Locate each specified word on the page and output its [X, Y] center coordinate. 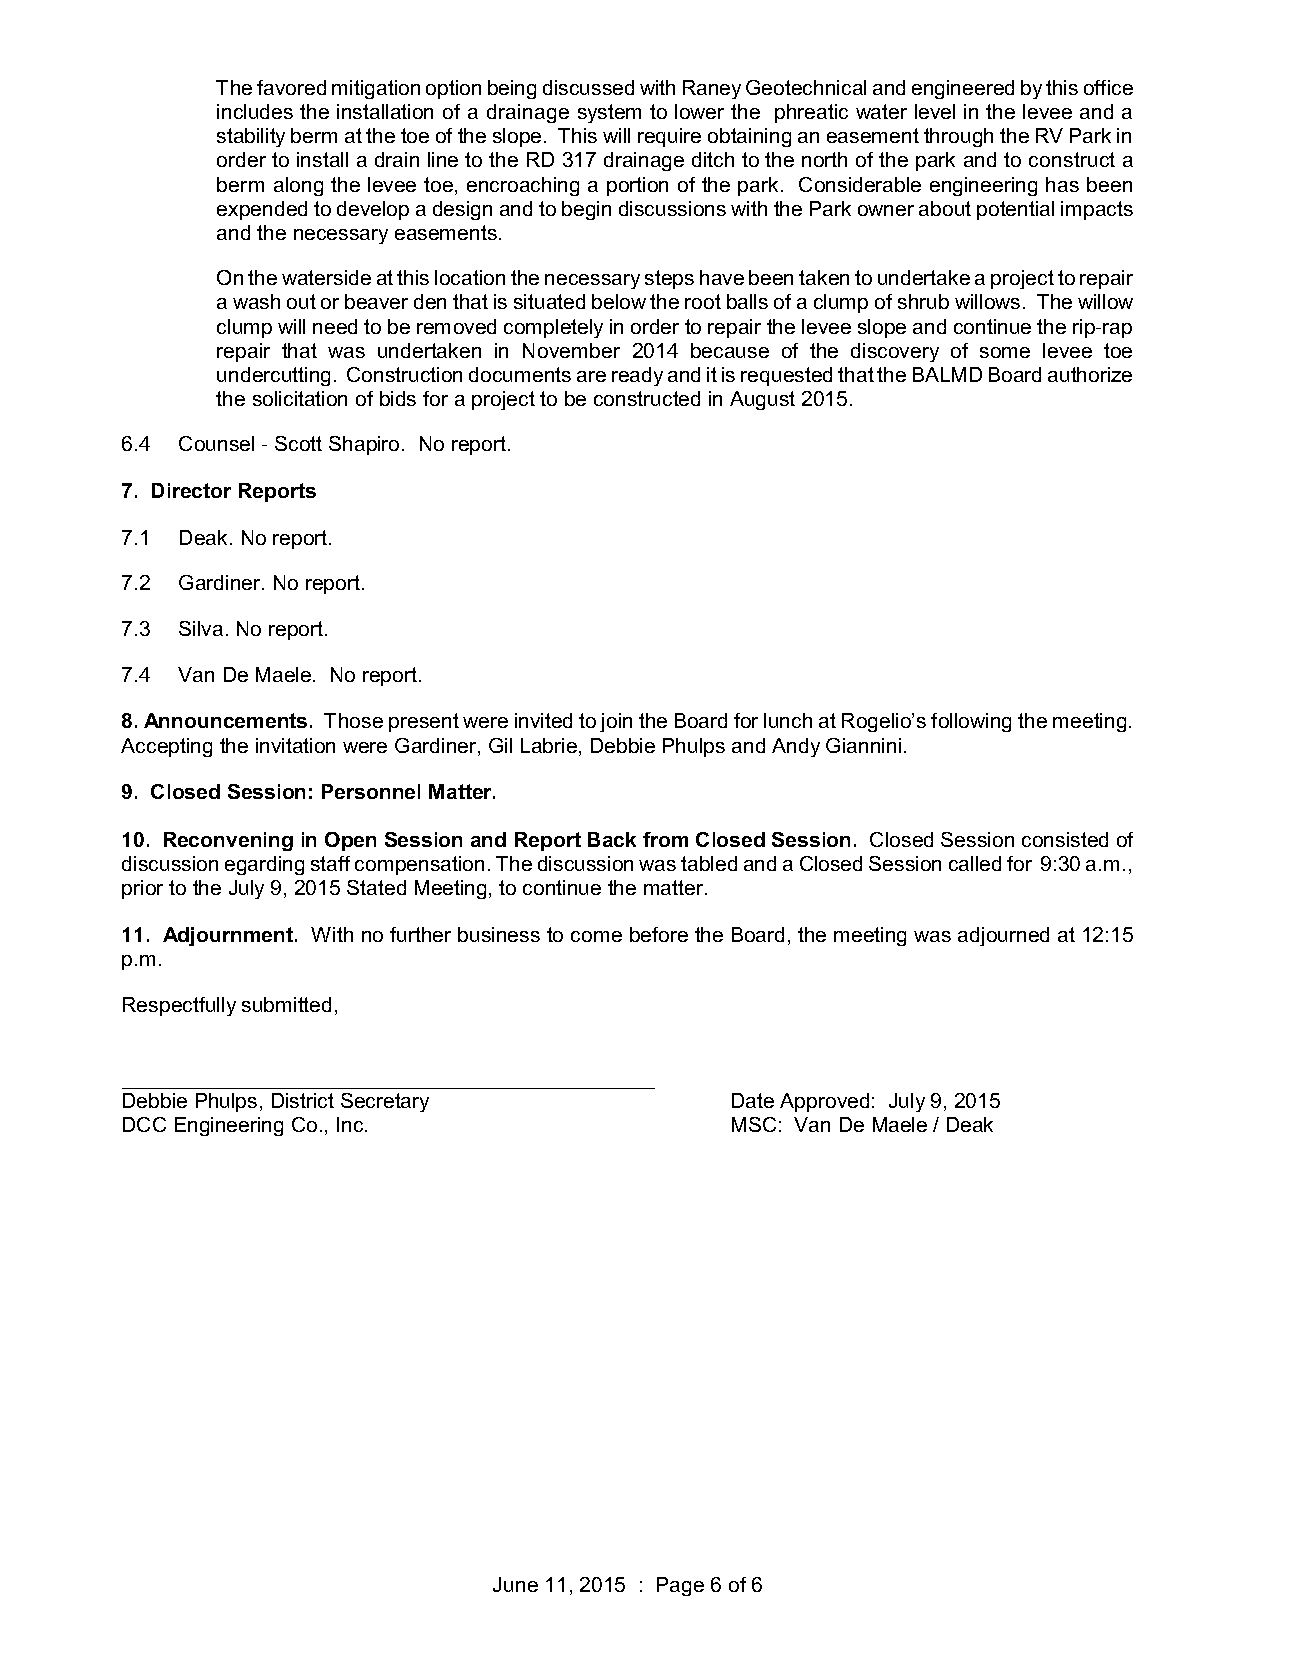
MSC [754, 1124]
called [975, 863]
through [958, 137]
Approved [824, 1102]
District [303, 1100]
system [609, 113]
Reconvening [228, 841]
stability [251, 137]
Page [680, 1586]
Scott [298, 443]
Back [612, 839]
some [1005, 352]
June [515, 1584]
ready [637, 376]
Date [753, 1100]
